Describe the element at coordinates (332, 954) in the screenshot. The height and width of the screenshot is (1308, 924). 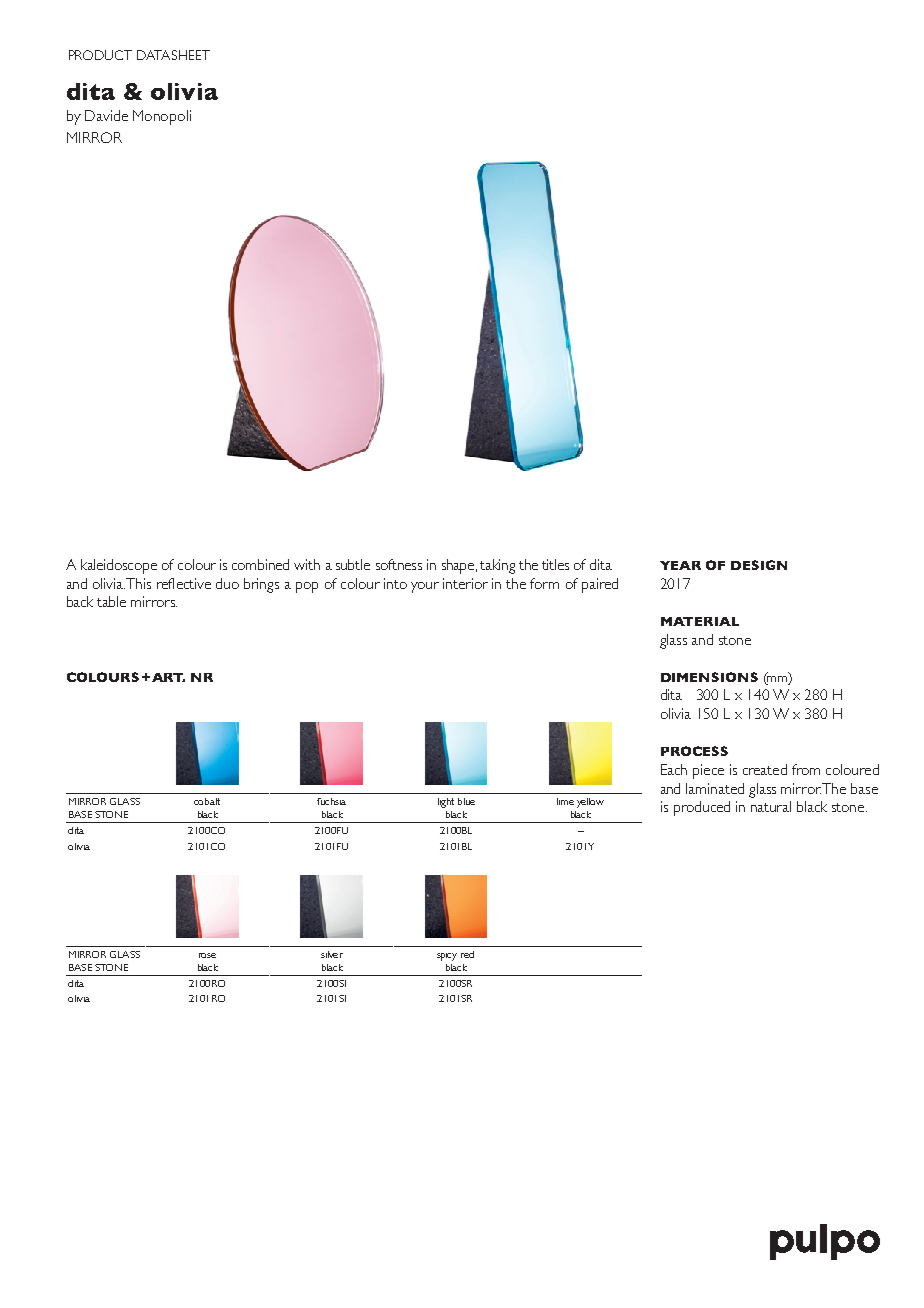
I see `silver` at that location.
